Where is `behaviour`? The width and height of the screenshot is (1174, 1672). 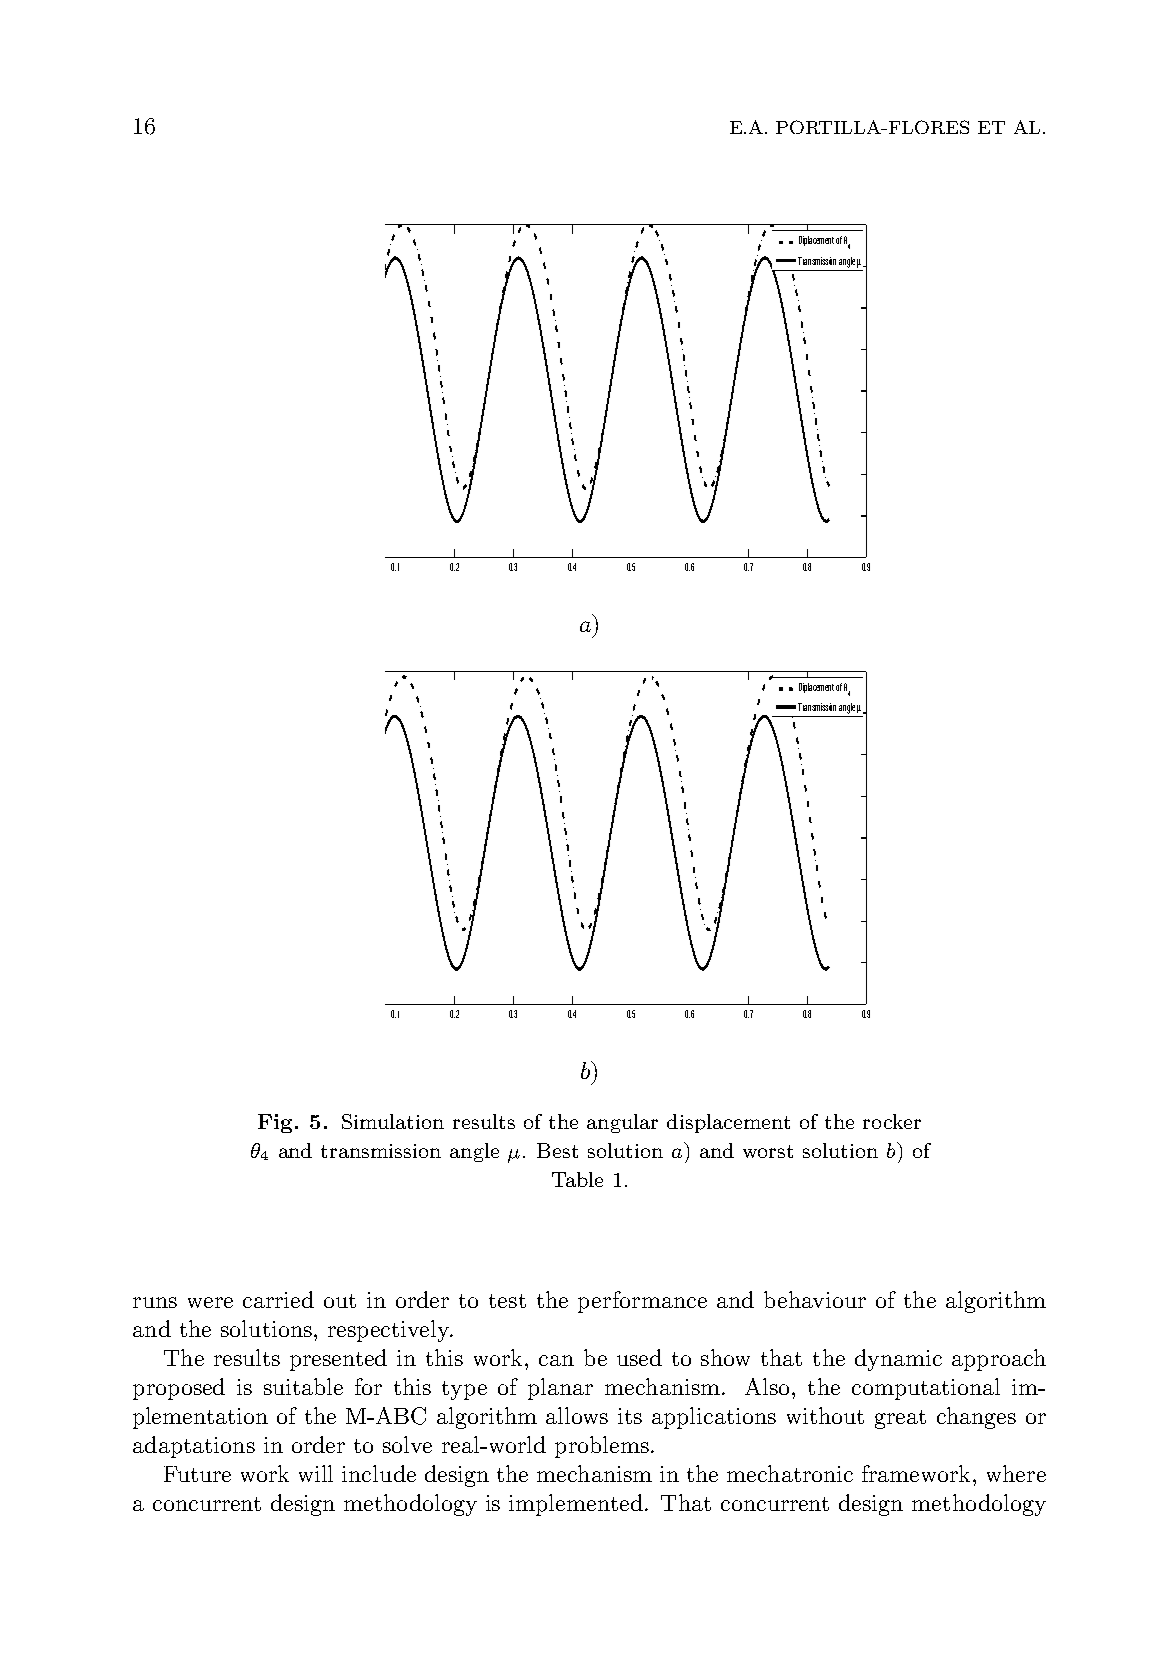
behaviour is located at coordinates (815, 1299).
